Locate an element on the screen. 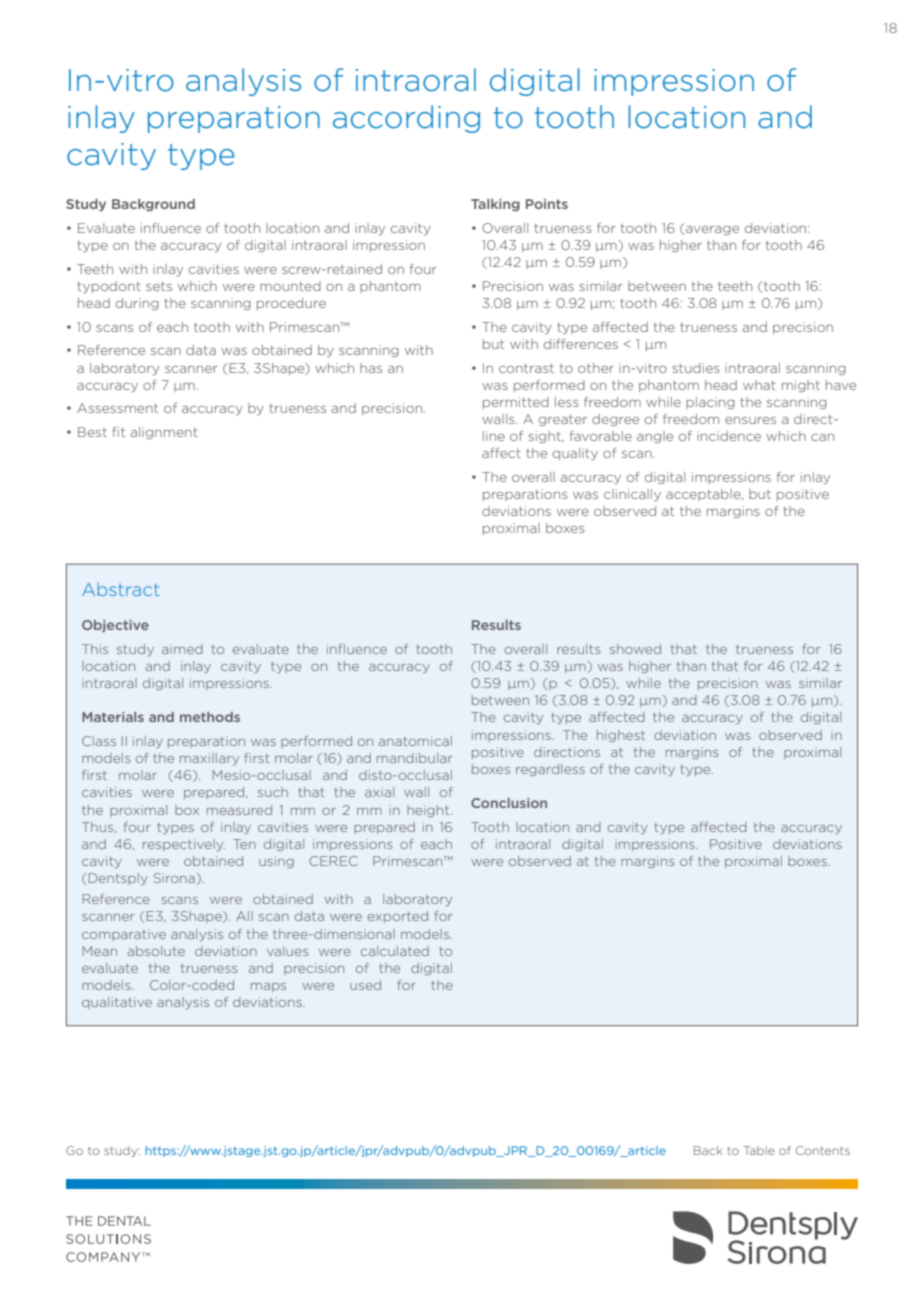 The image size is (924, 1308). incidence is located at coordinates (729, 436).
